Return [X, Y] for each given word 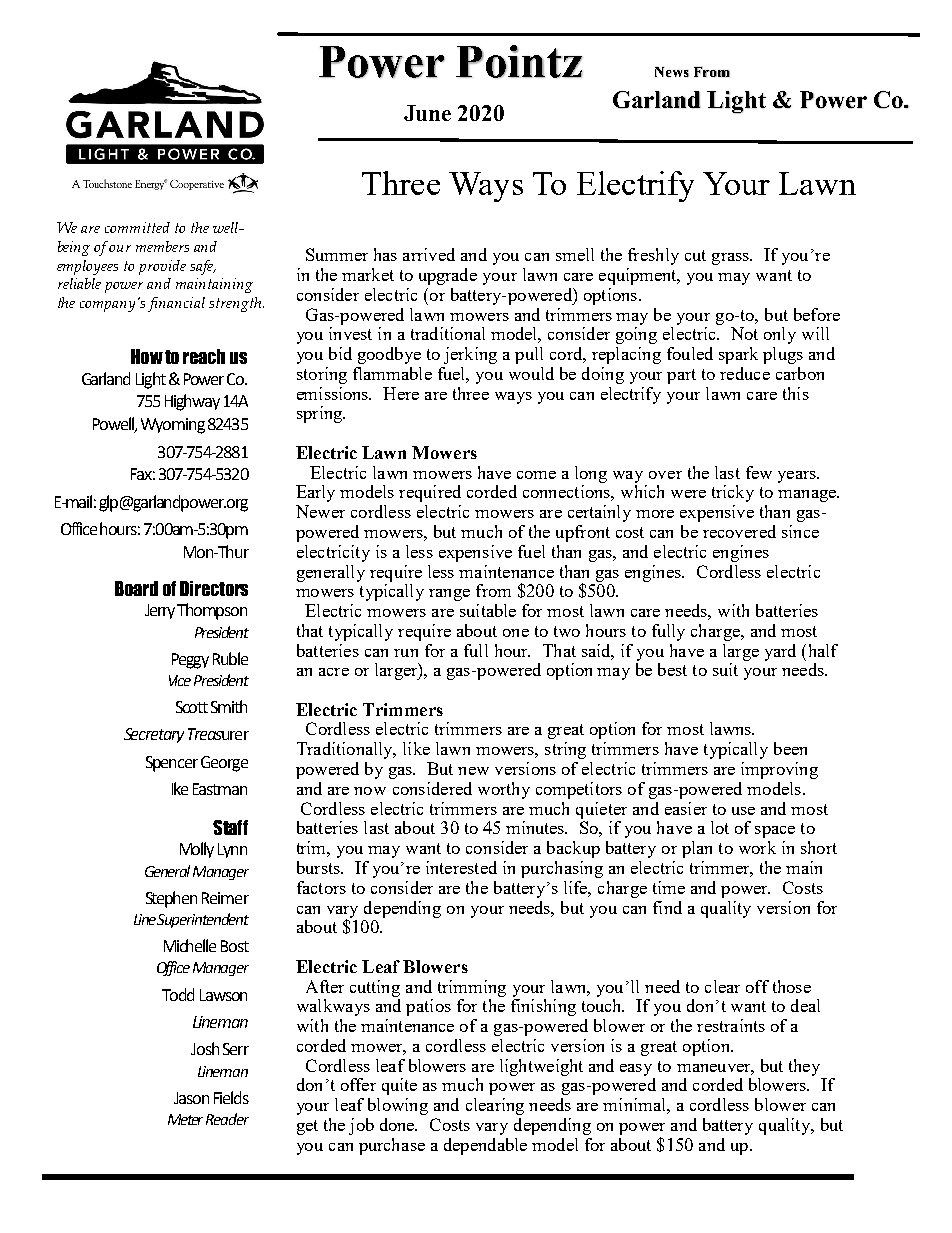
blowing [398, 1106]
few [759, 472]
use [743, 811]
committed [137, 227]
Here [401, 393]
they [804, 1067]
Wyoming [173, 426]
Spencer [172, 764]
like [416, 748]
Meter [185, 1119]
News [672, 72]
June [427, 113]
